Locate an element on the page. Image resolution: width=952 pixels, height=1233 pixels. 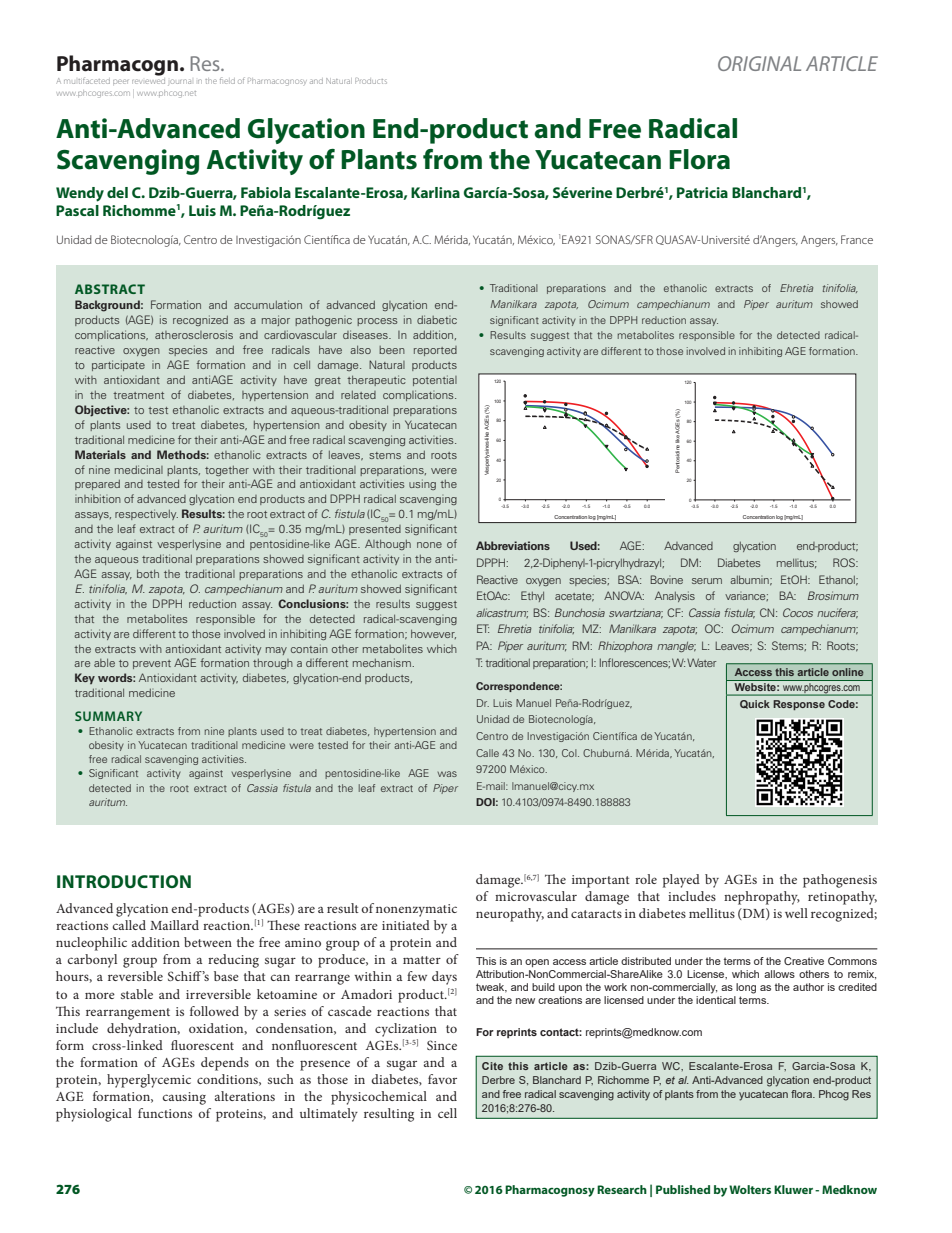
functions is located at coordinates (165, 1113).
